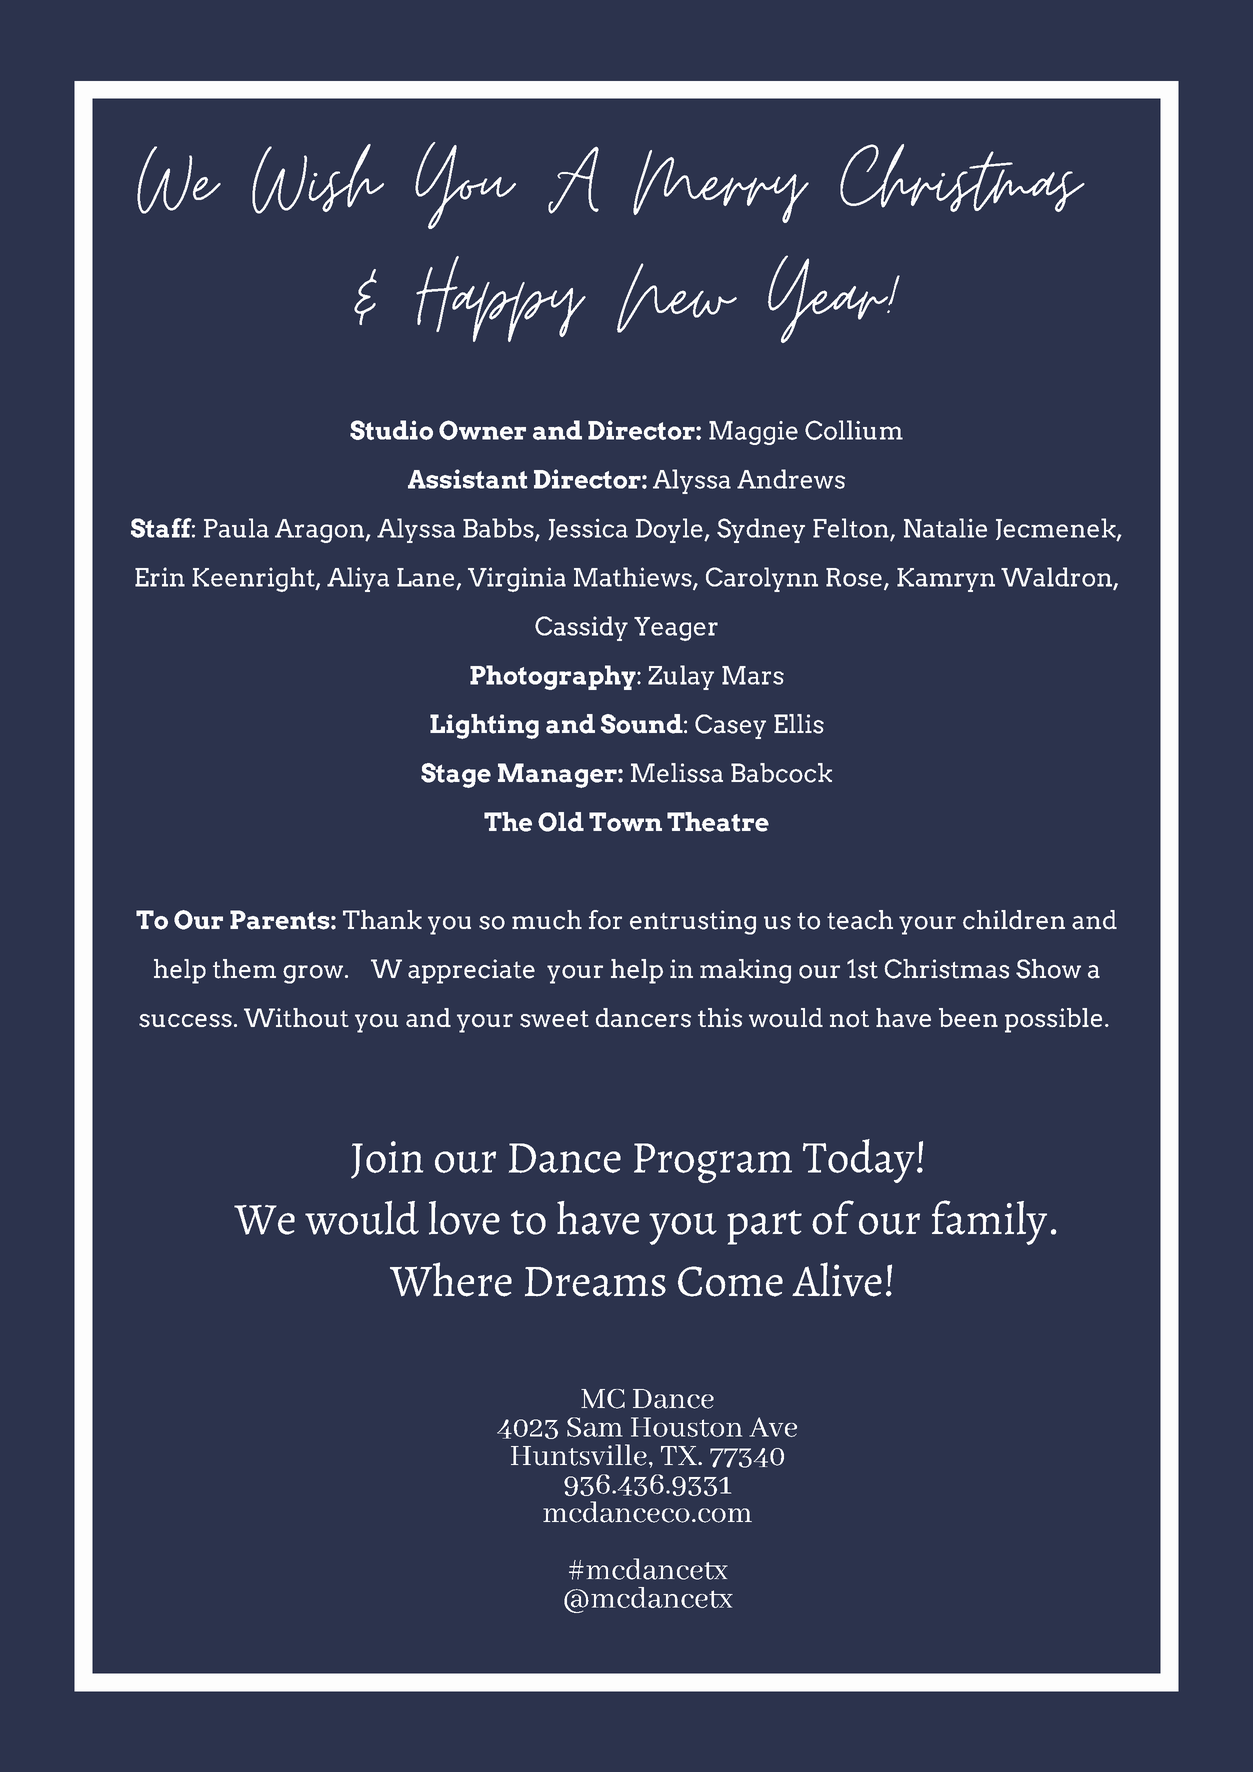  What do you see at coordinates (1014, 920) in the screenshot?
I see `children` at bounding box center [1014, 920].
